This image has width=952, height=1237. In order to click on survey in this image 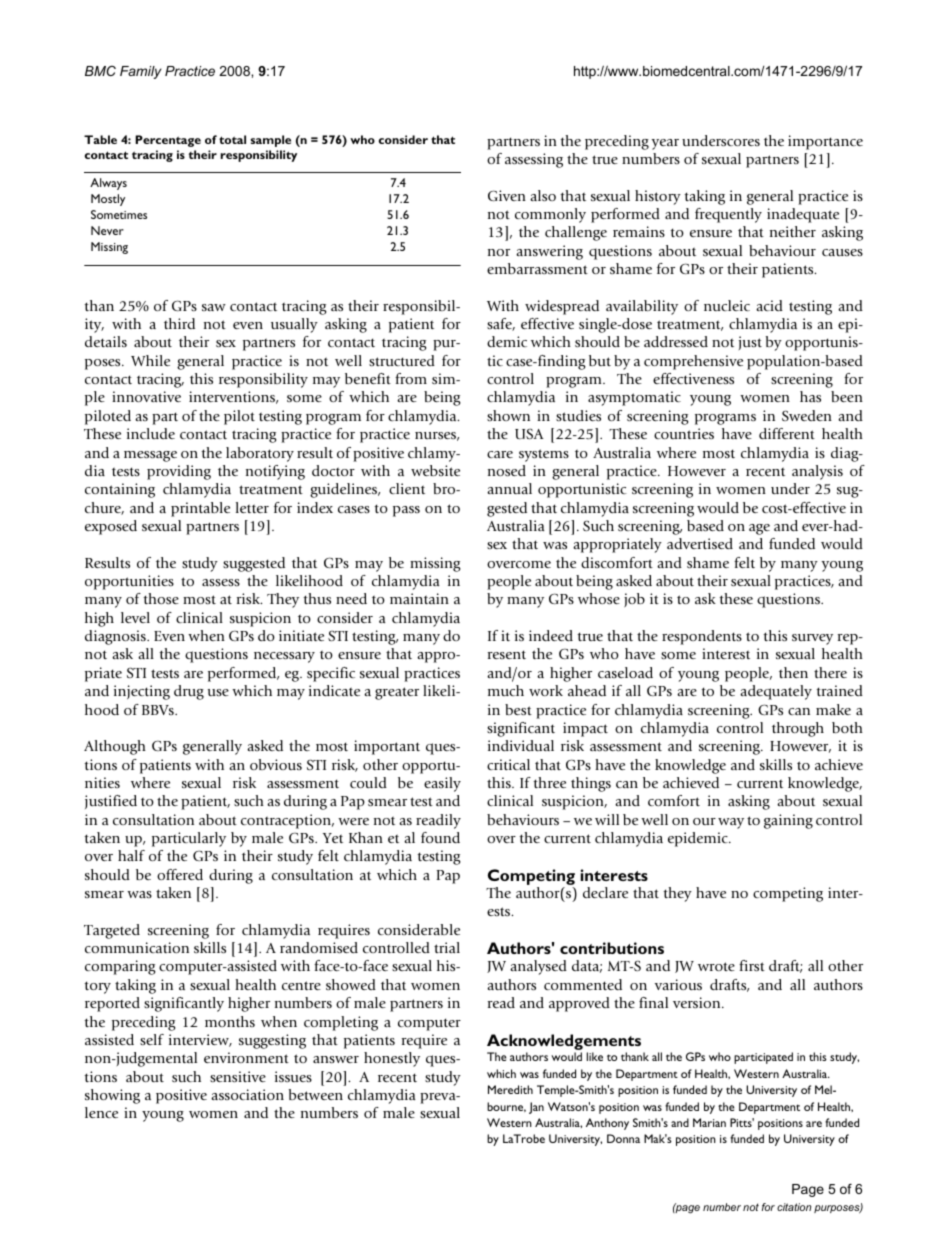, I will do `click(812, 639)`.
